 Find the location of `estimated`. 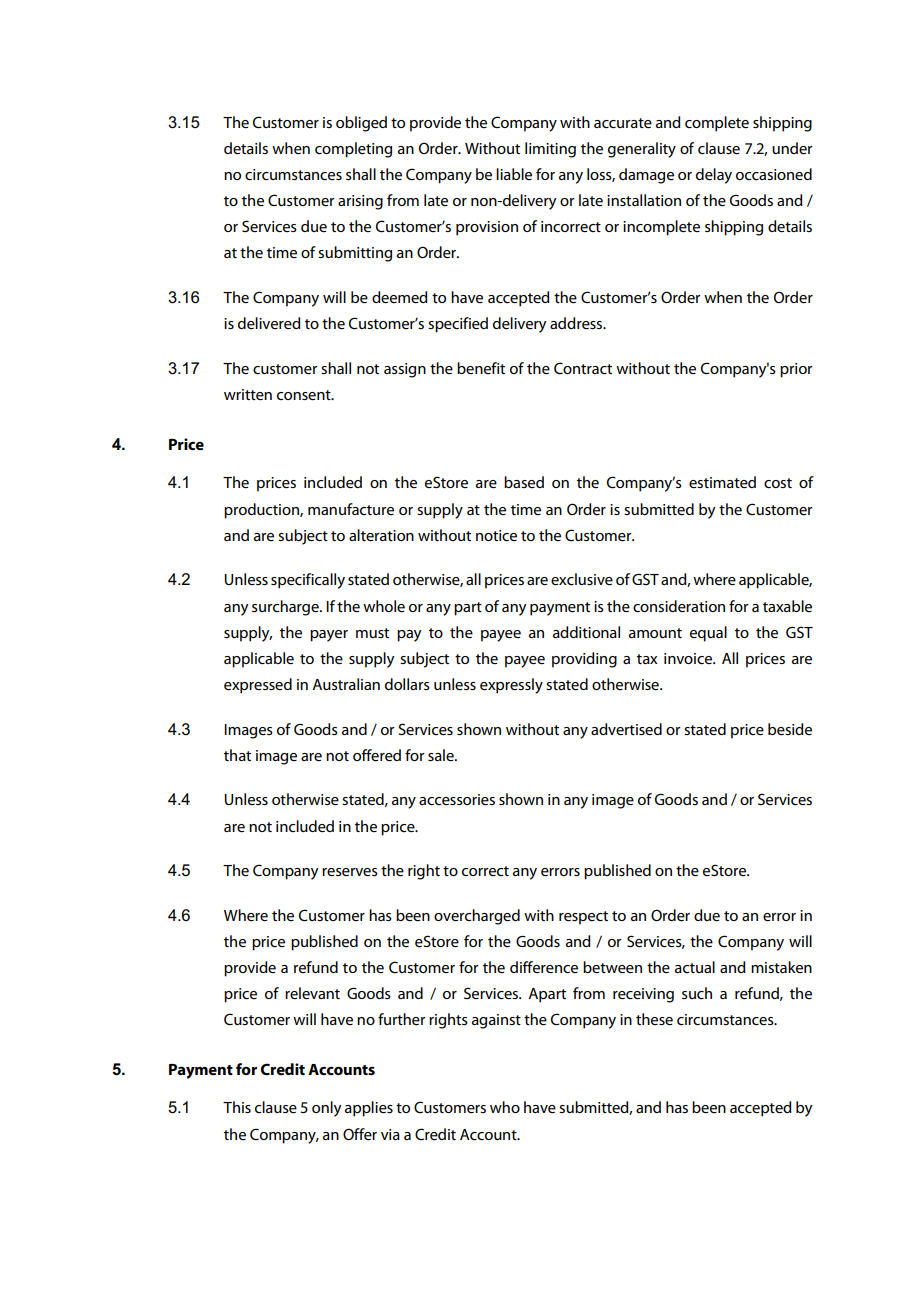

estimated is located at coordinates (722, 482).
